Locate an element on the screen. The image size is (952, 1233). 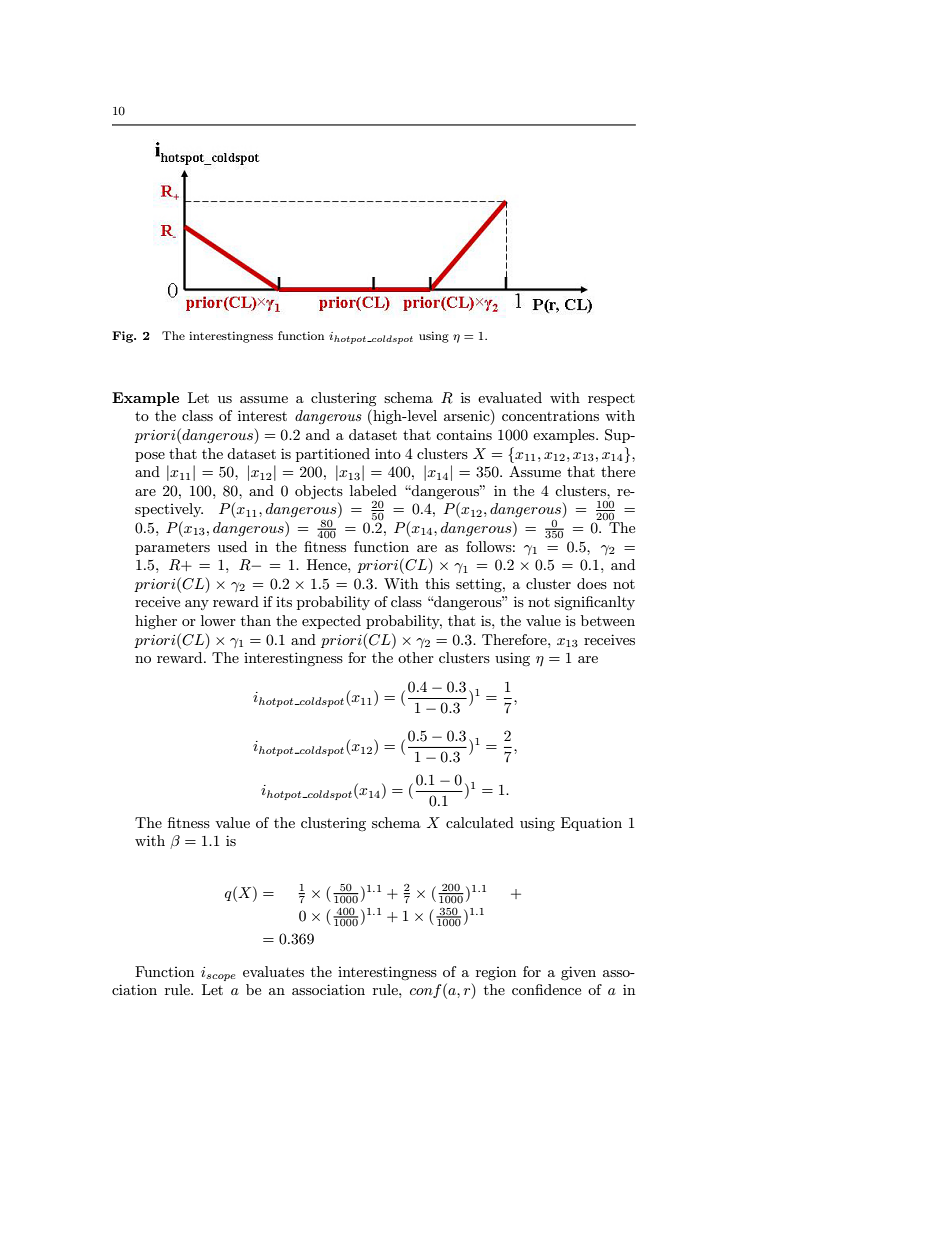
arsenic is located at coordinates (468, 417).
